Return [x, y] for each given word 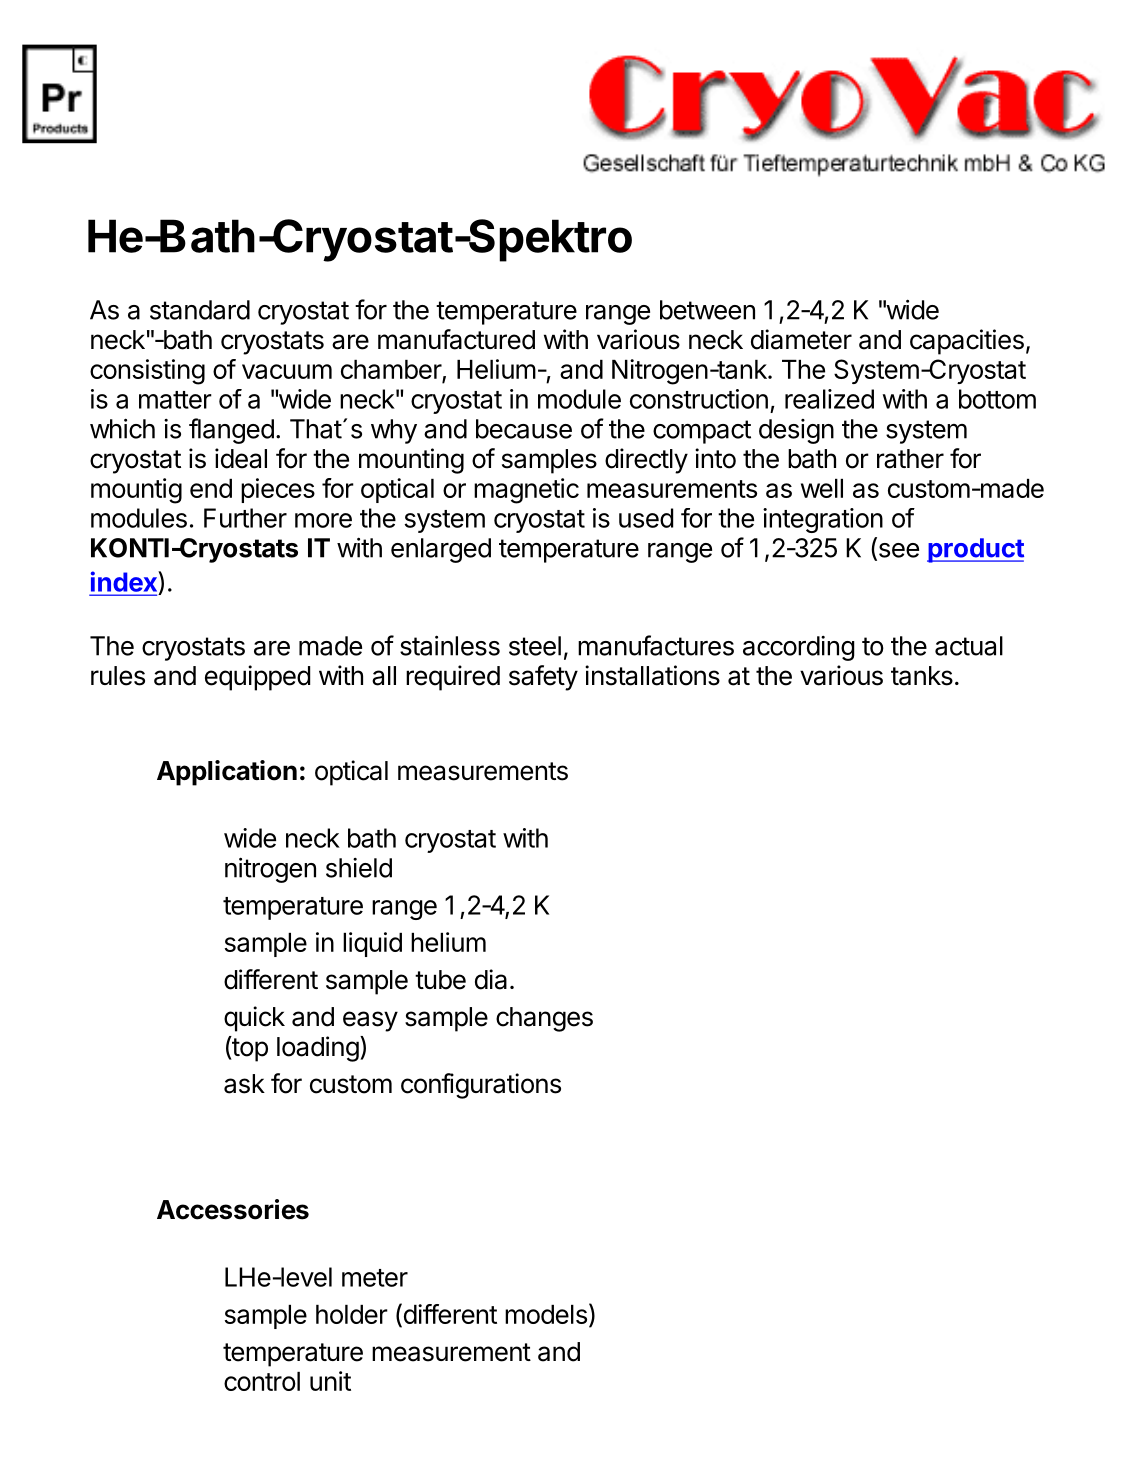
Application [227, 773]
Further [245, 518]
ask [244, 1084]
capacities [967, 342]
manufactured [456, 339]
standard [200, 310]
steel [535, 646]
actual [969, 646]
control [262, 1381]
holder [352, 1314]
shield [359, 868]
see [897, 551]
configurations [481, 1086]
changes [544, 1019]
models [546, 1314]
